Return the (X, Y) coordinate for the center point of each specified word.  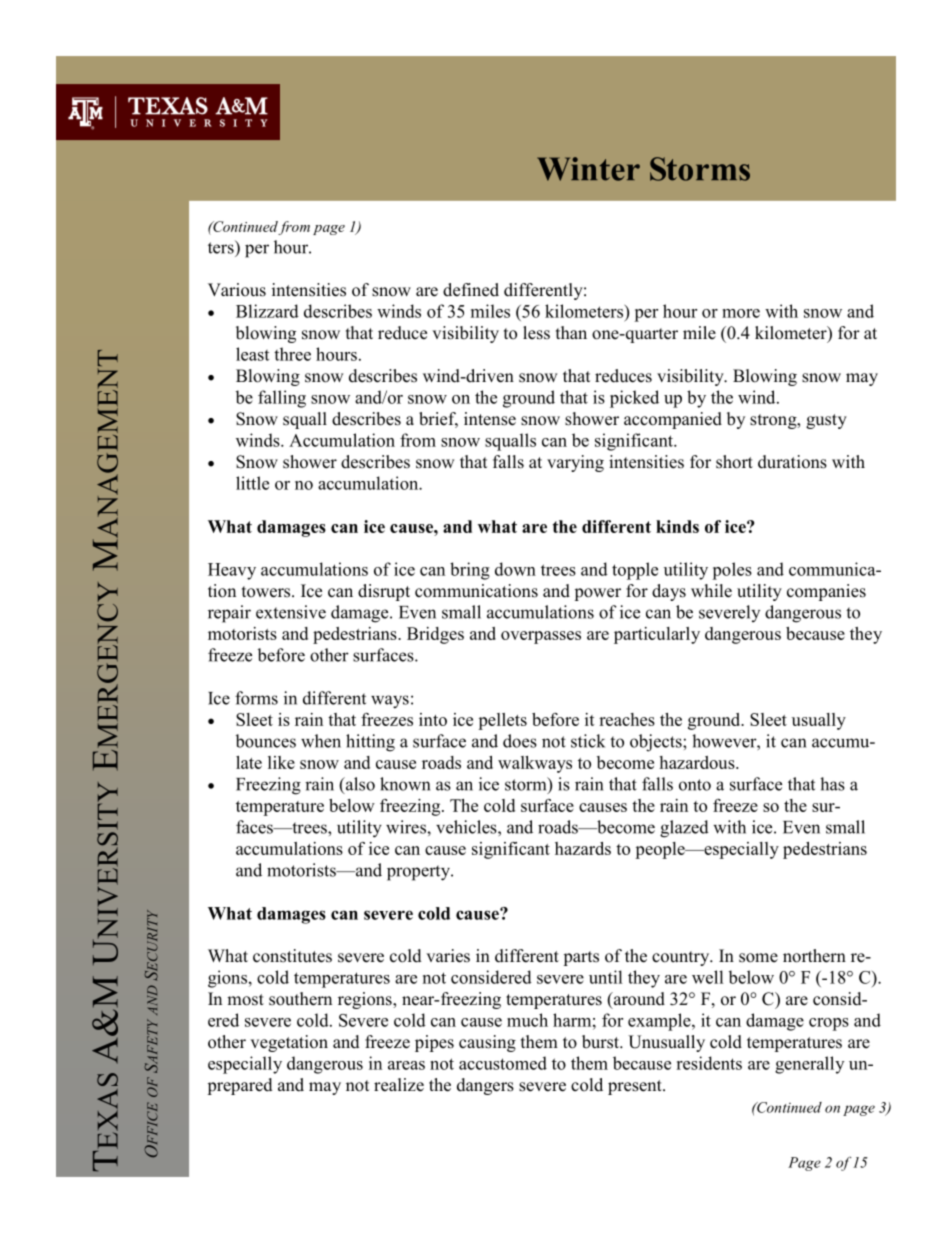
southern (300, 999)
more (741, 313)
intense (490, 419)
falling (282, 399)
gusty (826, 421)
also (359, 785)
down (515, 569)
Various (237, 290)
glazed (684, 829)
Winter (588, 169)
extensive (291, 612)
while (711, 591)
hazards (583, 848)
